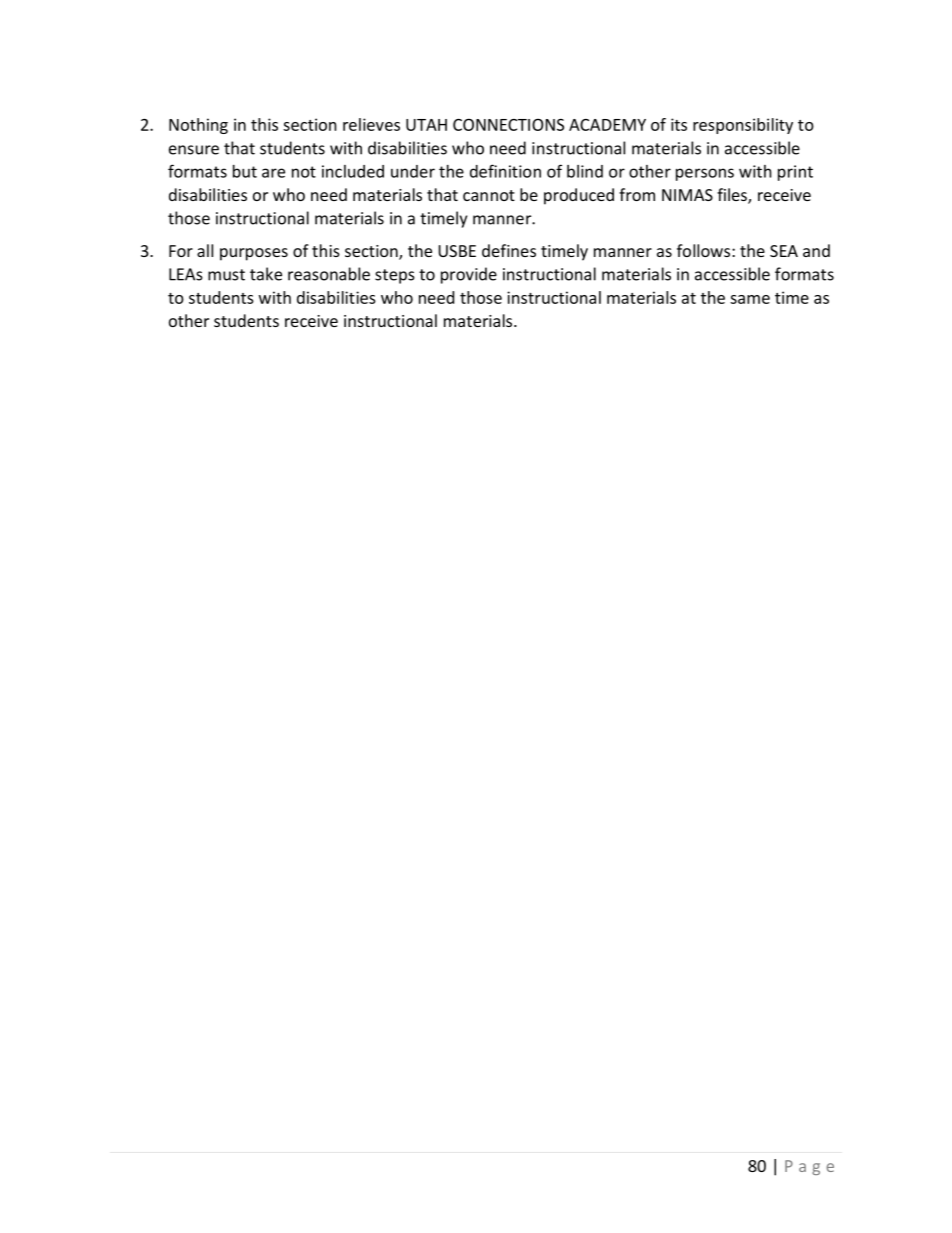 This screenshot has width=952, height=1233. What do you see at coordinates (743, 126) in the screenshot?
I see `responsibility` at bounding box center [743, 126].
